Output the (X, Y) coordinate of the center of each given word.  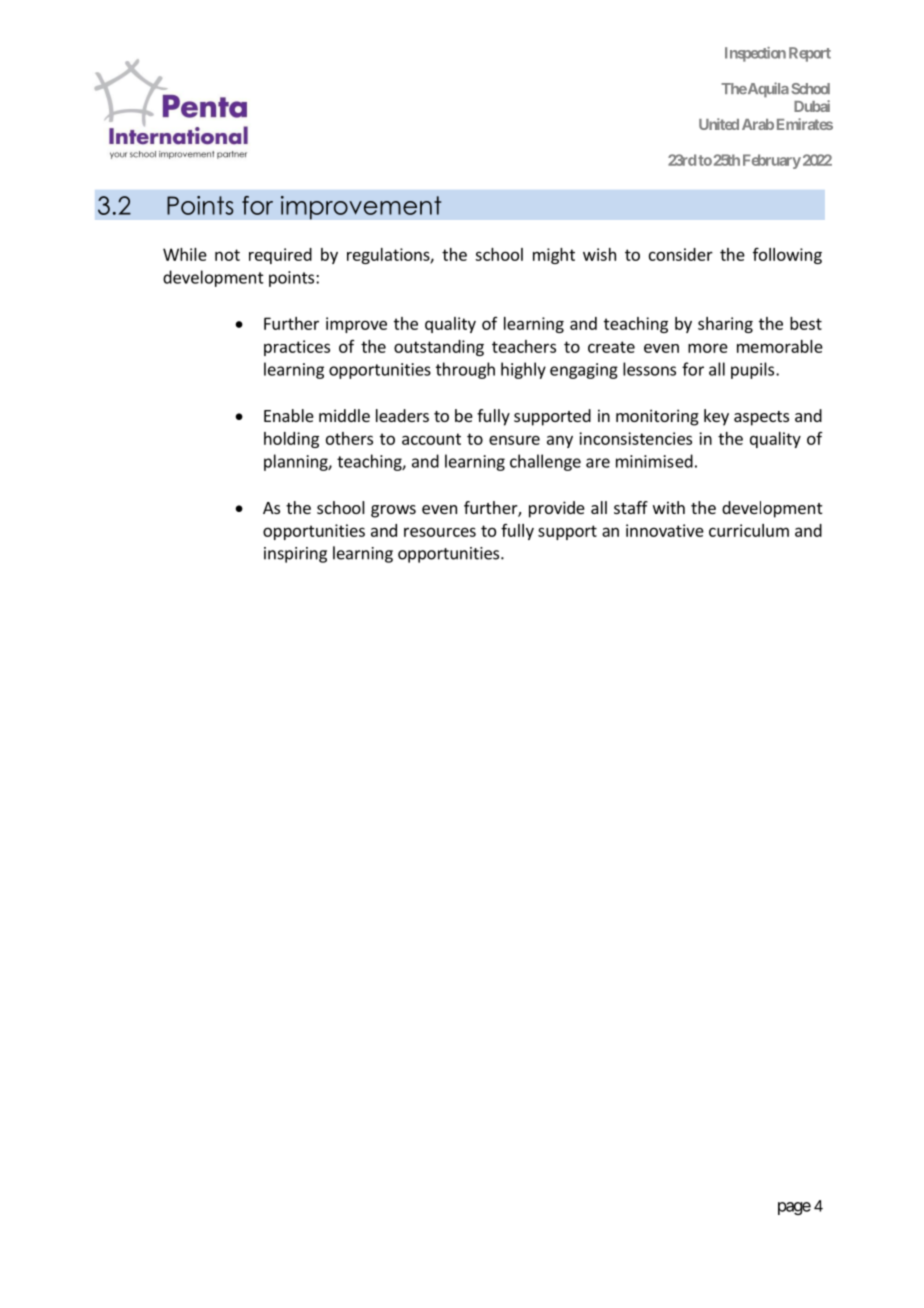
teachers (524, 346)
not (227, 255)
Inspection (755, 54)
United (719, 124)
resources (440, 532)
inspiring (295, 555)
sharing (725, 325)
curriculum (749, 530)
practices (297, 348)
